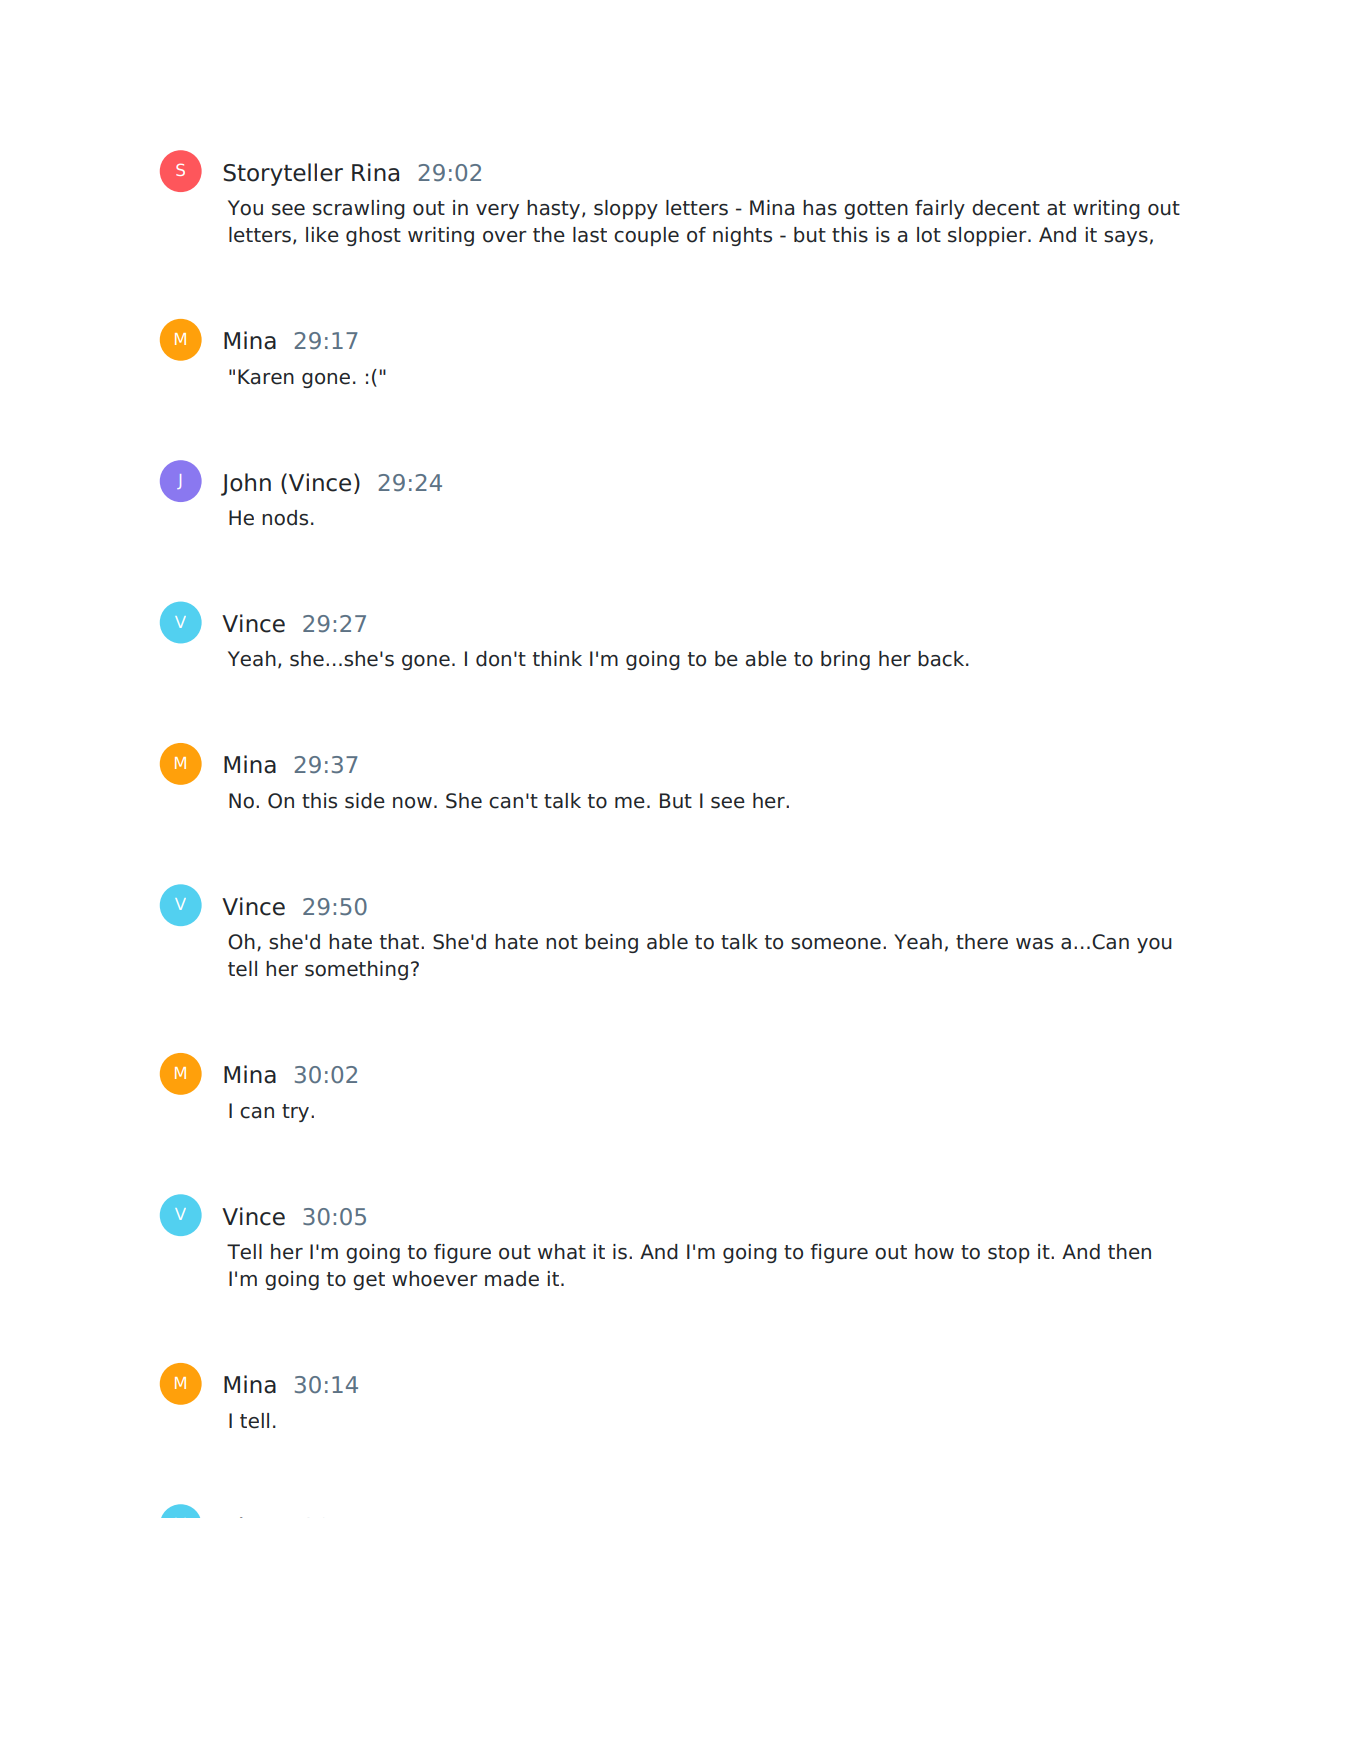 The image size is (1358, 1758). Describe the element at coordinates (356, 970) in the screenshot. I see `something` at that location.
